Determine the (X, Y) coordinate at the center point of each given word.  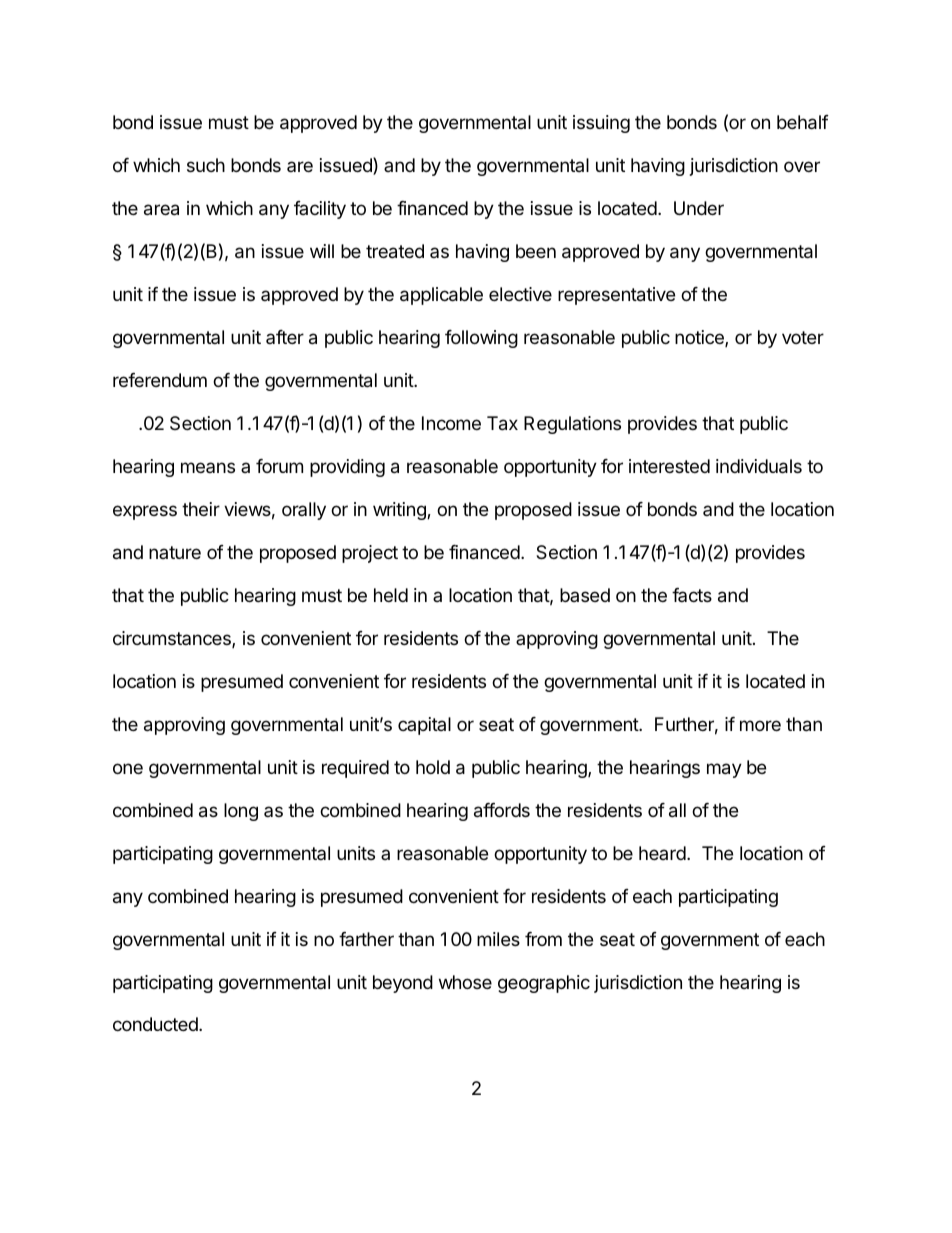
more (760, 725)
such (206, 165)
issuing (601, 124)
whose (465, 982)
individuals (759, 466)
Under (699, 208)
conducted (156, 1024)
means (208, 467)
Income (451, 423)
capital (424, 726)
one (128, 768)
